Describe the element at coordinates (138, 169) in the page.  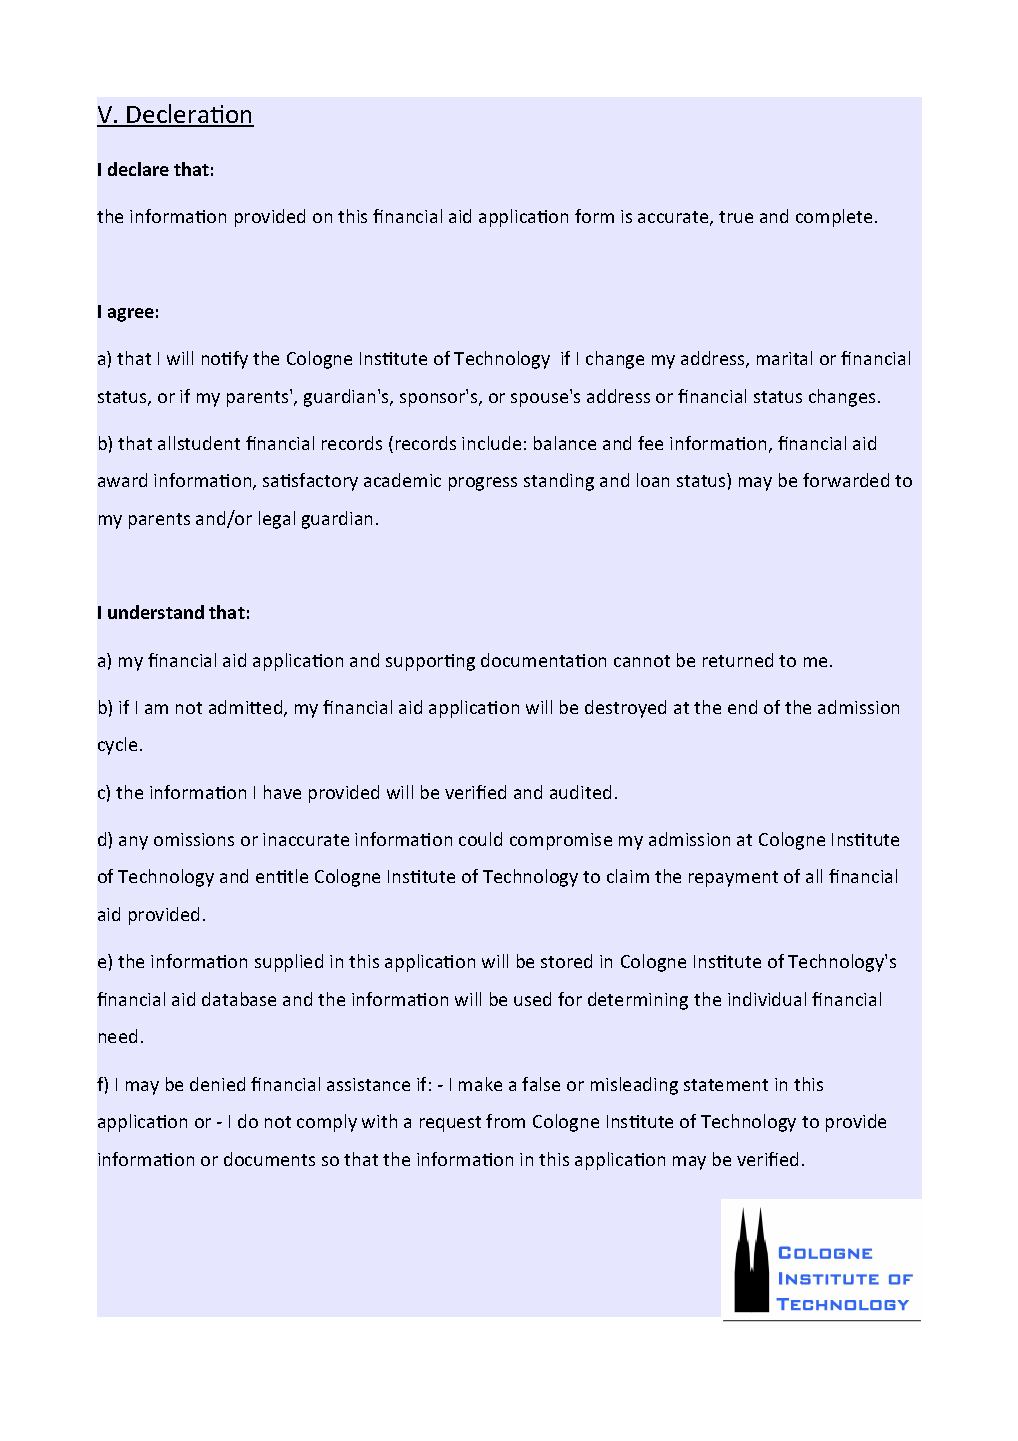
I see `declare` at that location.
